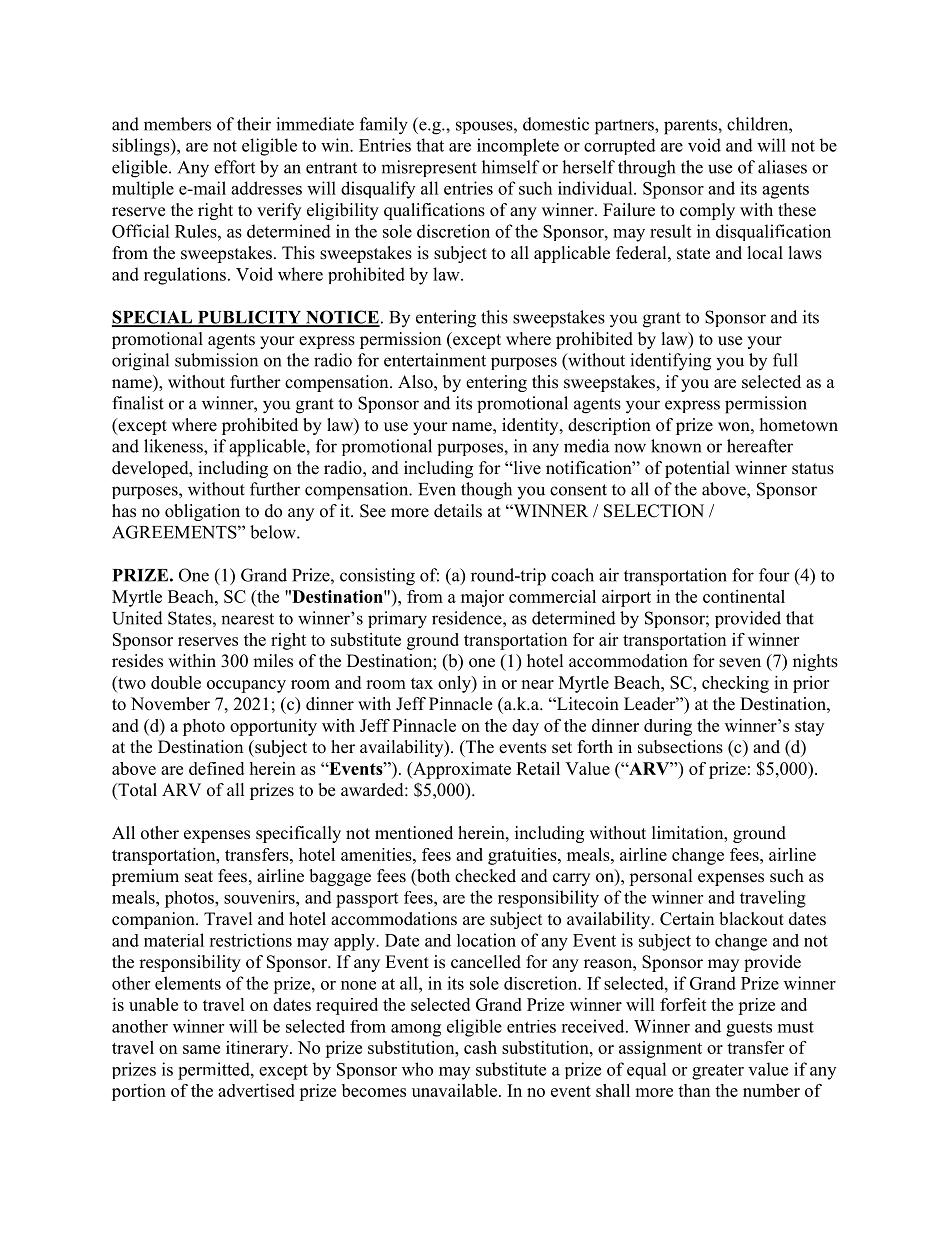 The image size is (952, 1233). I want to click on continental, so click(744, 596).
